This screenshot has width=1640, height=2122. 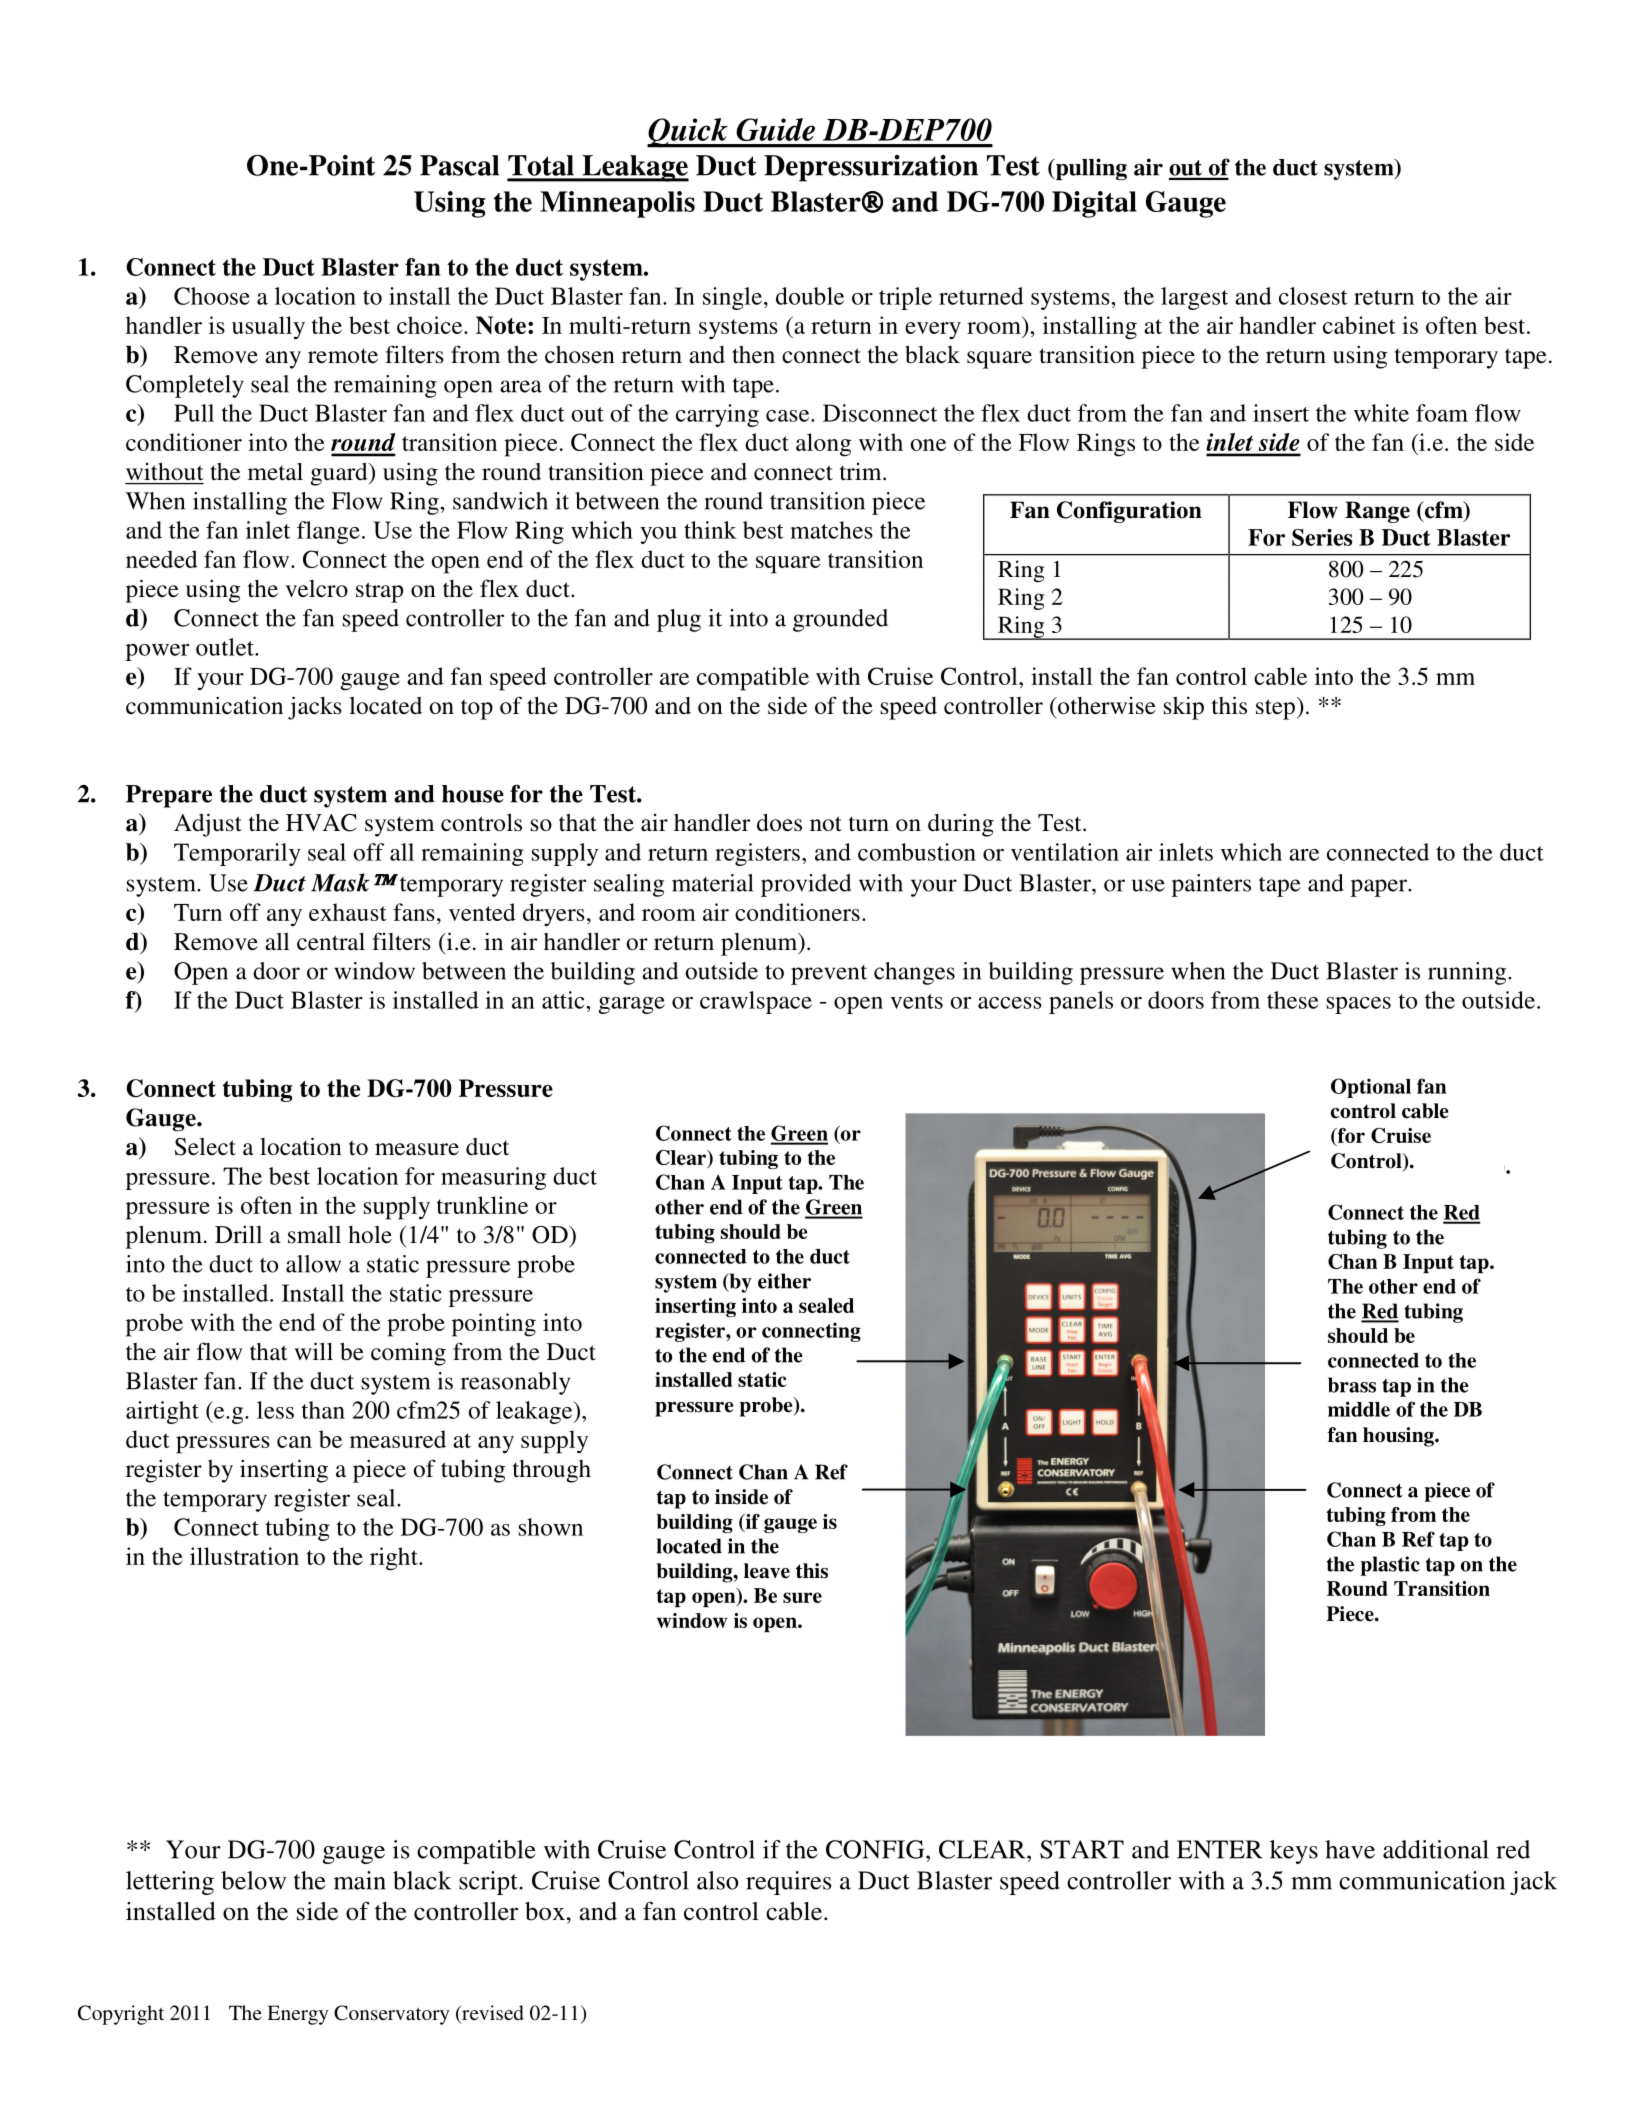 I want to click on step, so click(x=1275, y=709).
